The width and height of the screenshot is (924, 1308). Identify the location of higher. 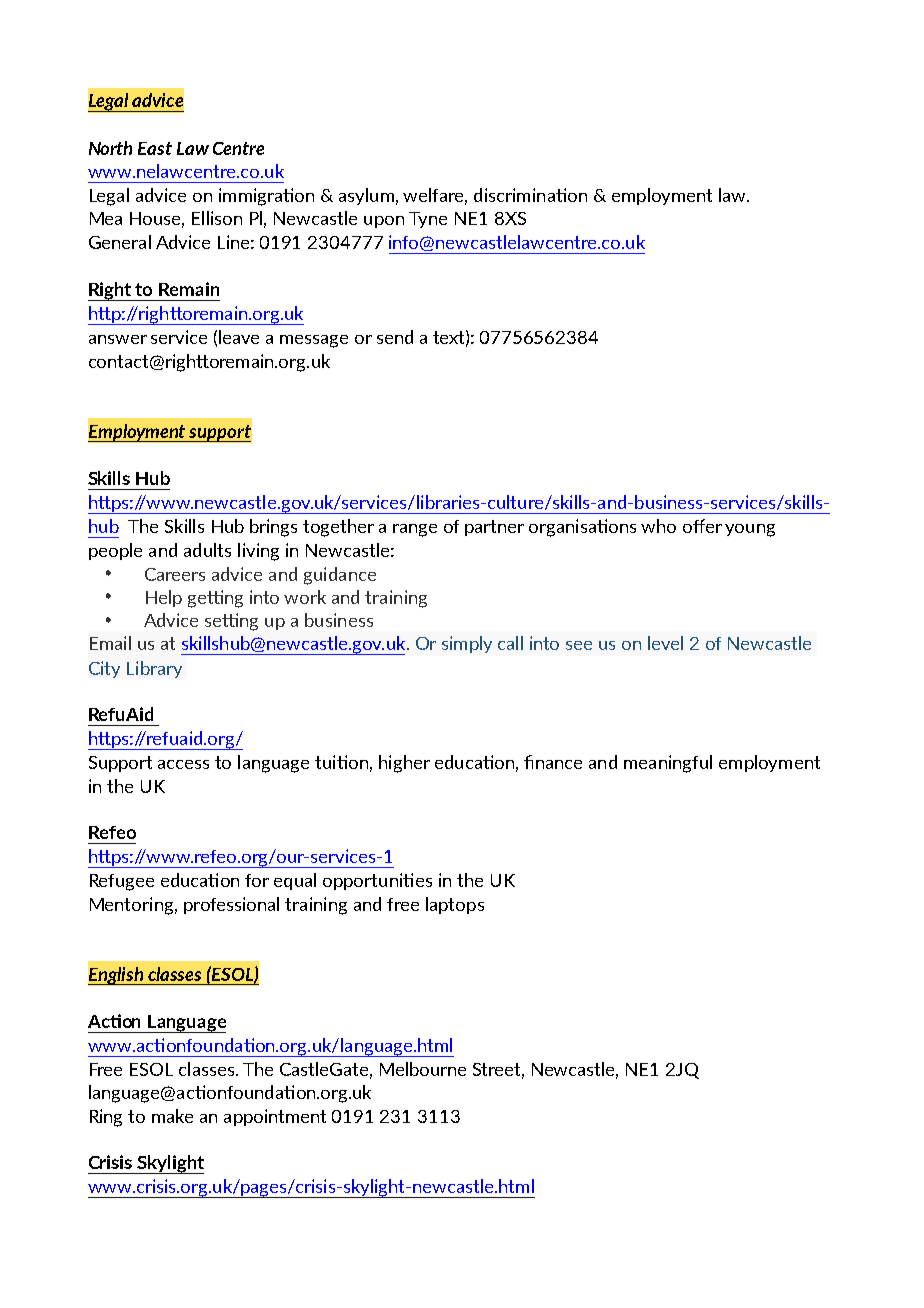
(404, 764).
